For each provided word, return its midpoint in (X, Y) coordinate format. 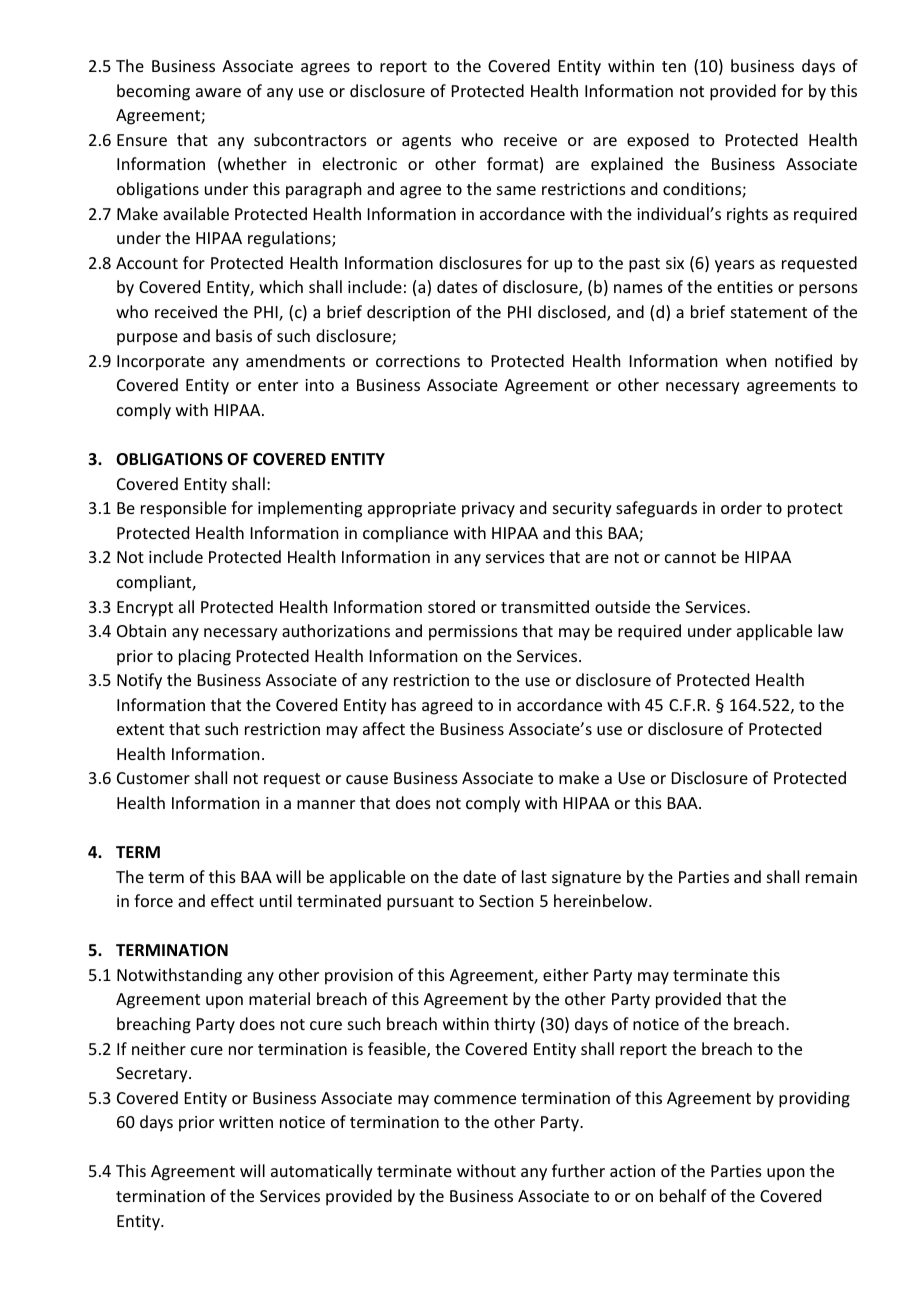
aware (218, 92)
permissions (473, 633)
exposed (658, 141)
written (246, 1122)
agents (426, 142)
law (831, 630)
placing (205, 657)
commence (475, 1099)
